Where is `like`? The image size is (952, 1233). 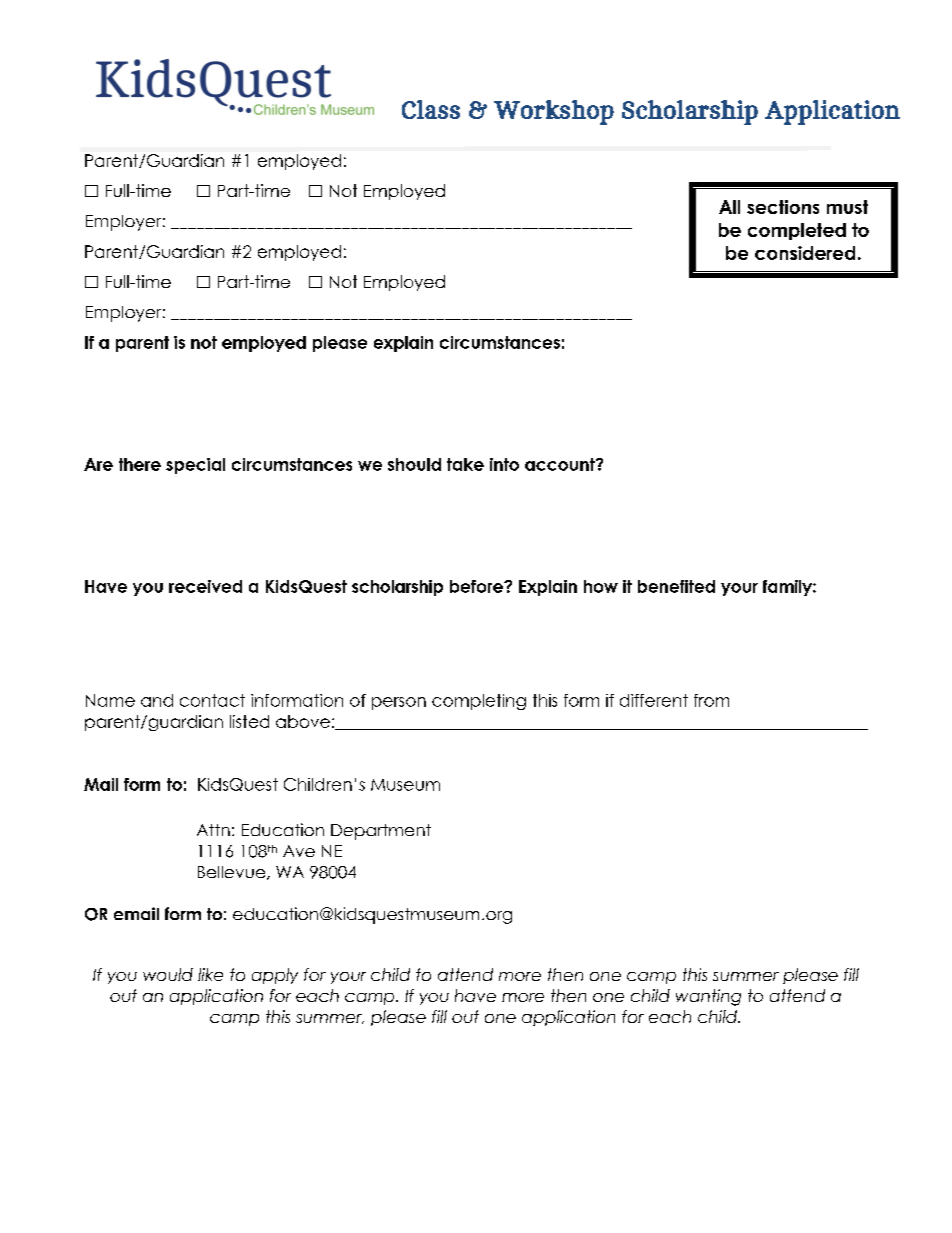 like is located at coordinates (210, 974).
